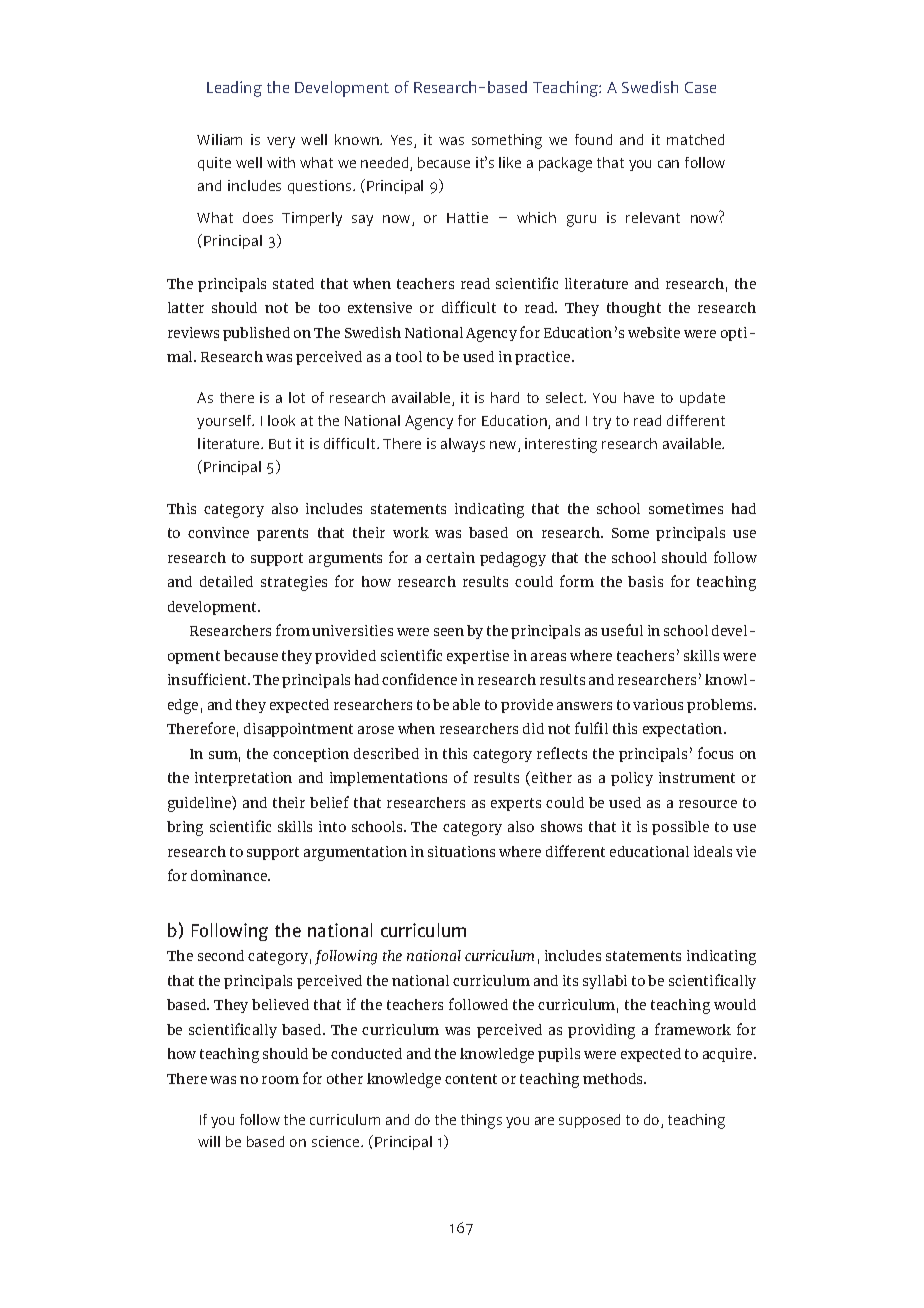 The width and height of the screenshot is (924, 1308). Describe the element at coordinates (463, 445) in the screenshot. I see `always` at that location.
